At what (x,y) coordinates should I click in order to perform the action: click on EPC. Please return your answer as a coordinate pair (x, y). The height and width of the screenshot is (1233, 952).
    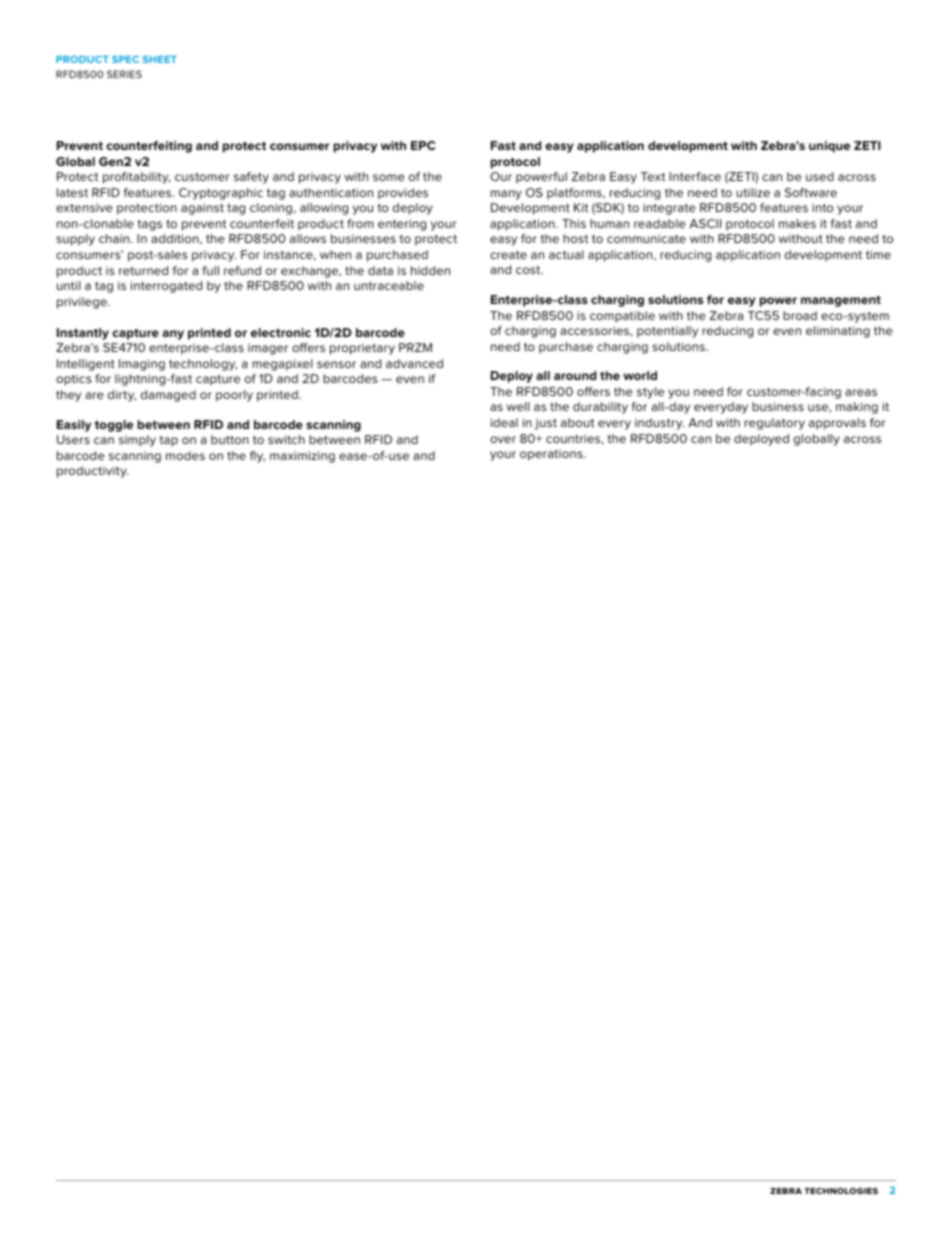
    Looking at the image, I should click on (423, 145).
